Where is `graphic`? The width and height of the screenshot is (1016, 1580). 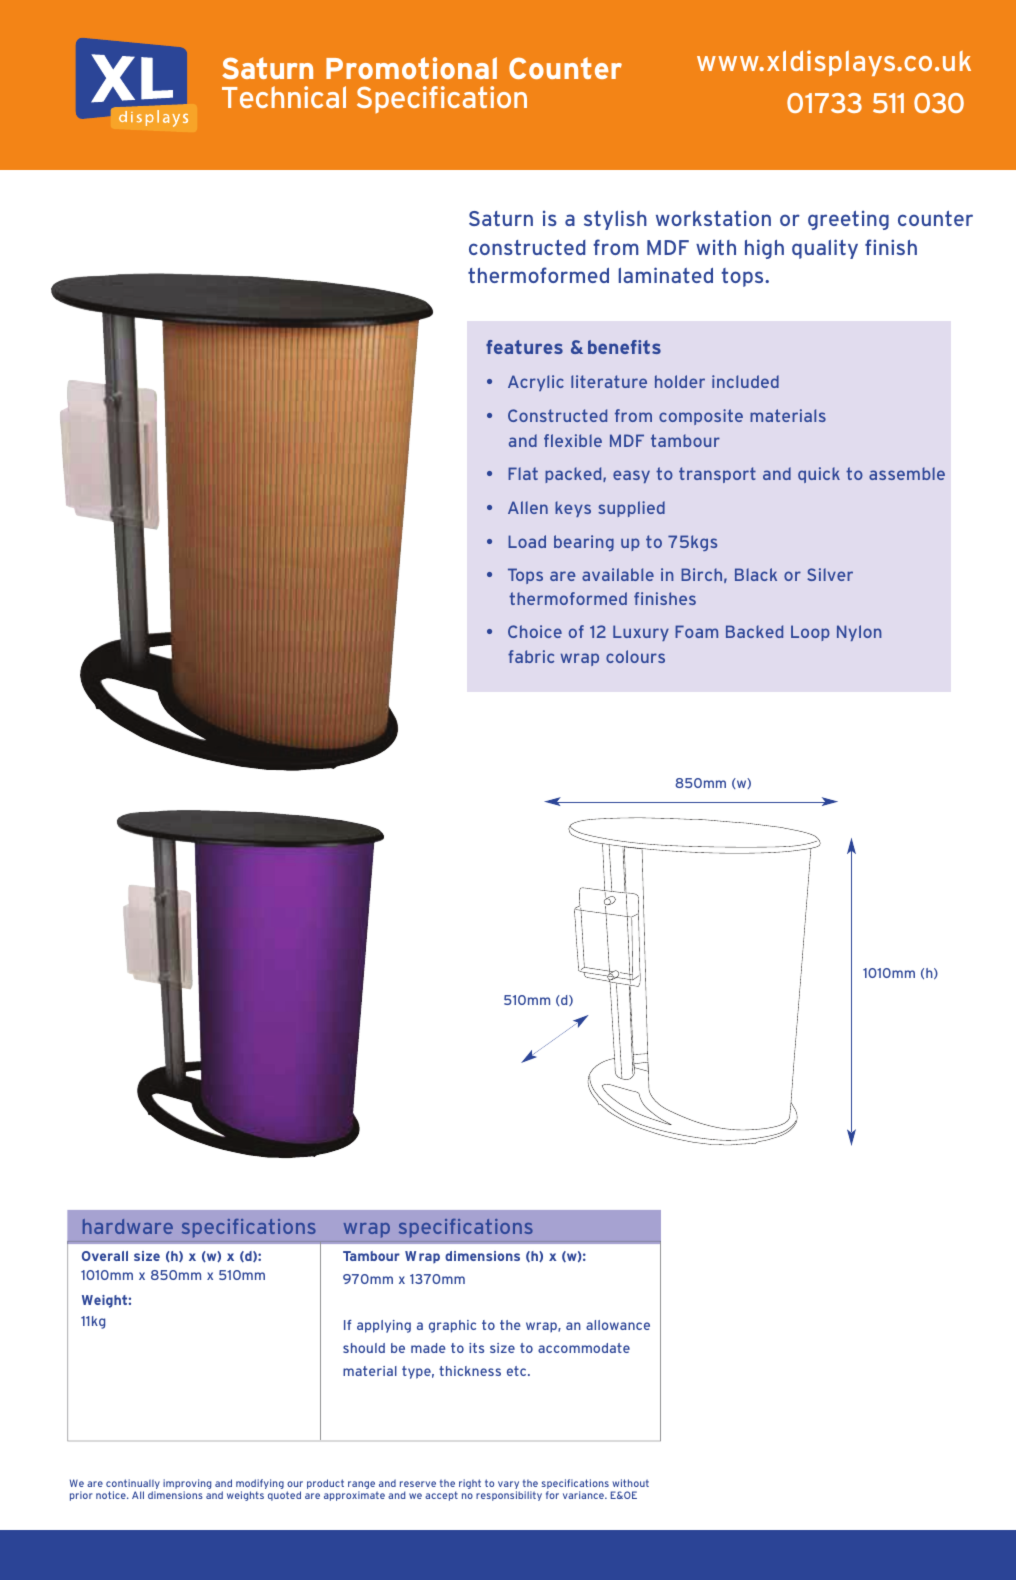 graphic is located at coordinates (452, 1326).
